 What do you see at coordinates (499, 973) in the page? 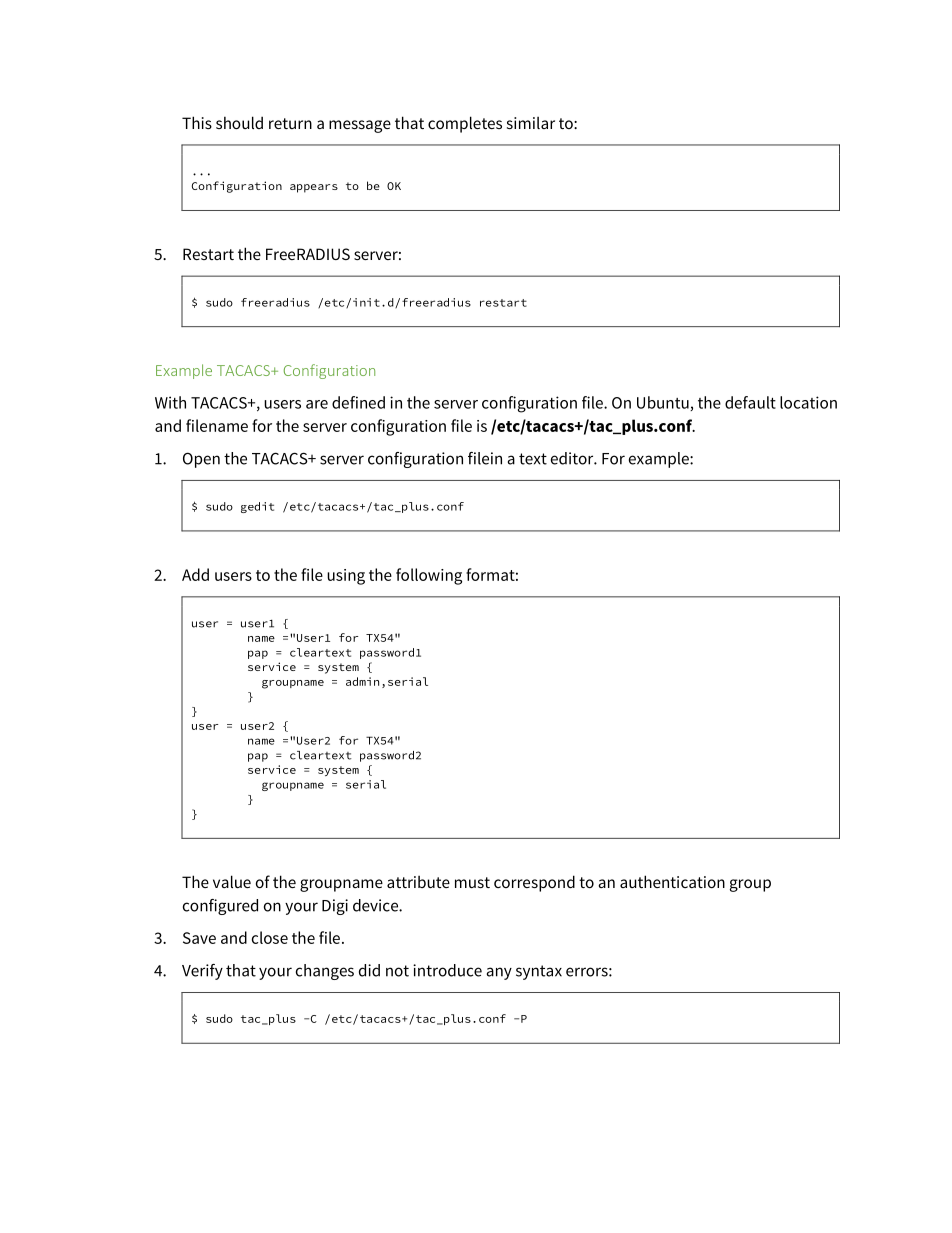
I see `any` at bounding box center [499, 973].
